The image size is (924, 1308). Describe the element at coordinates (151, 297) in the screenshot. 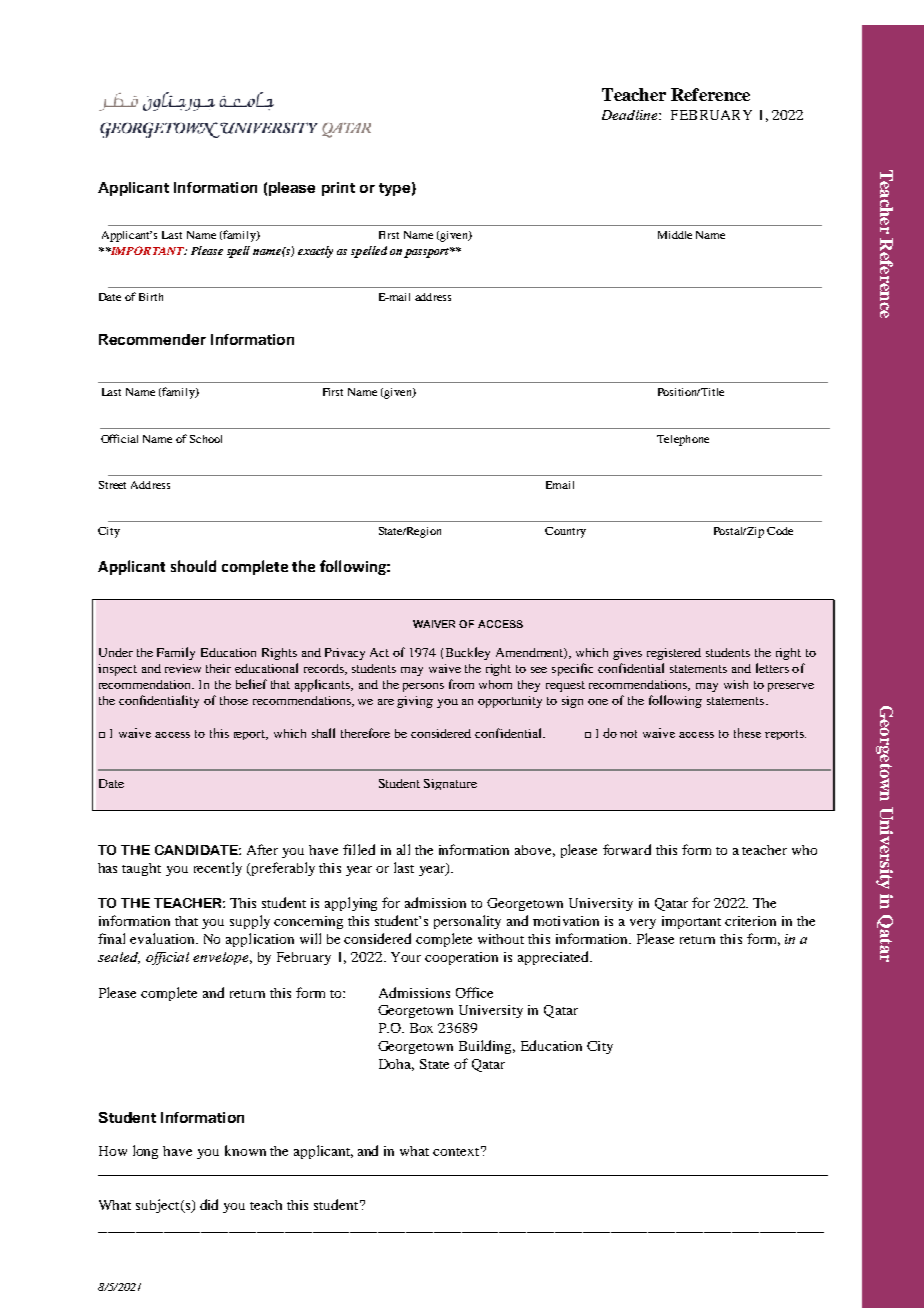

I see `Birth` at that location.
